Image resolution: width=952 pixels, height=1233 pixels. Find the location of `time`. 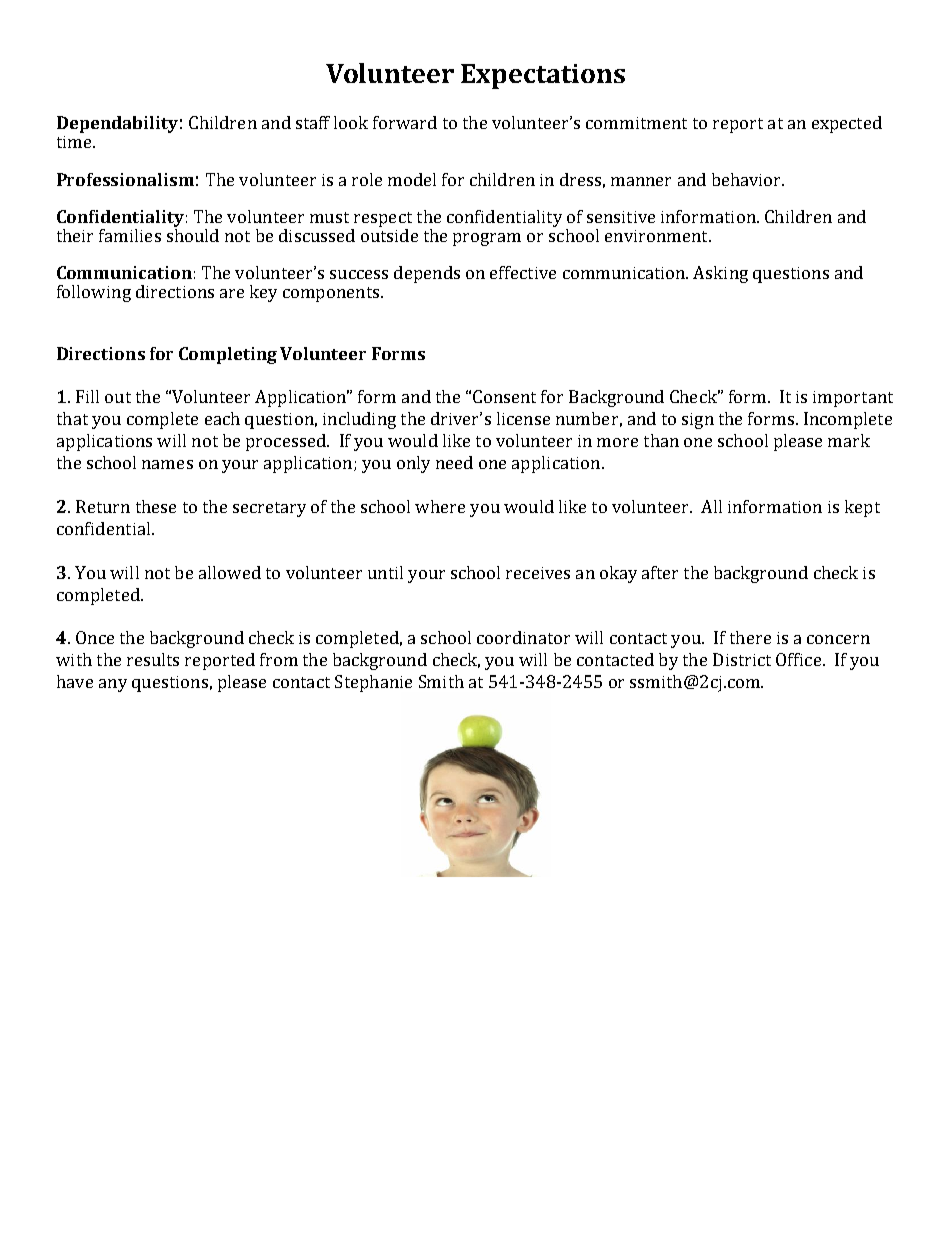

time is located at coordinates (75, 142).
